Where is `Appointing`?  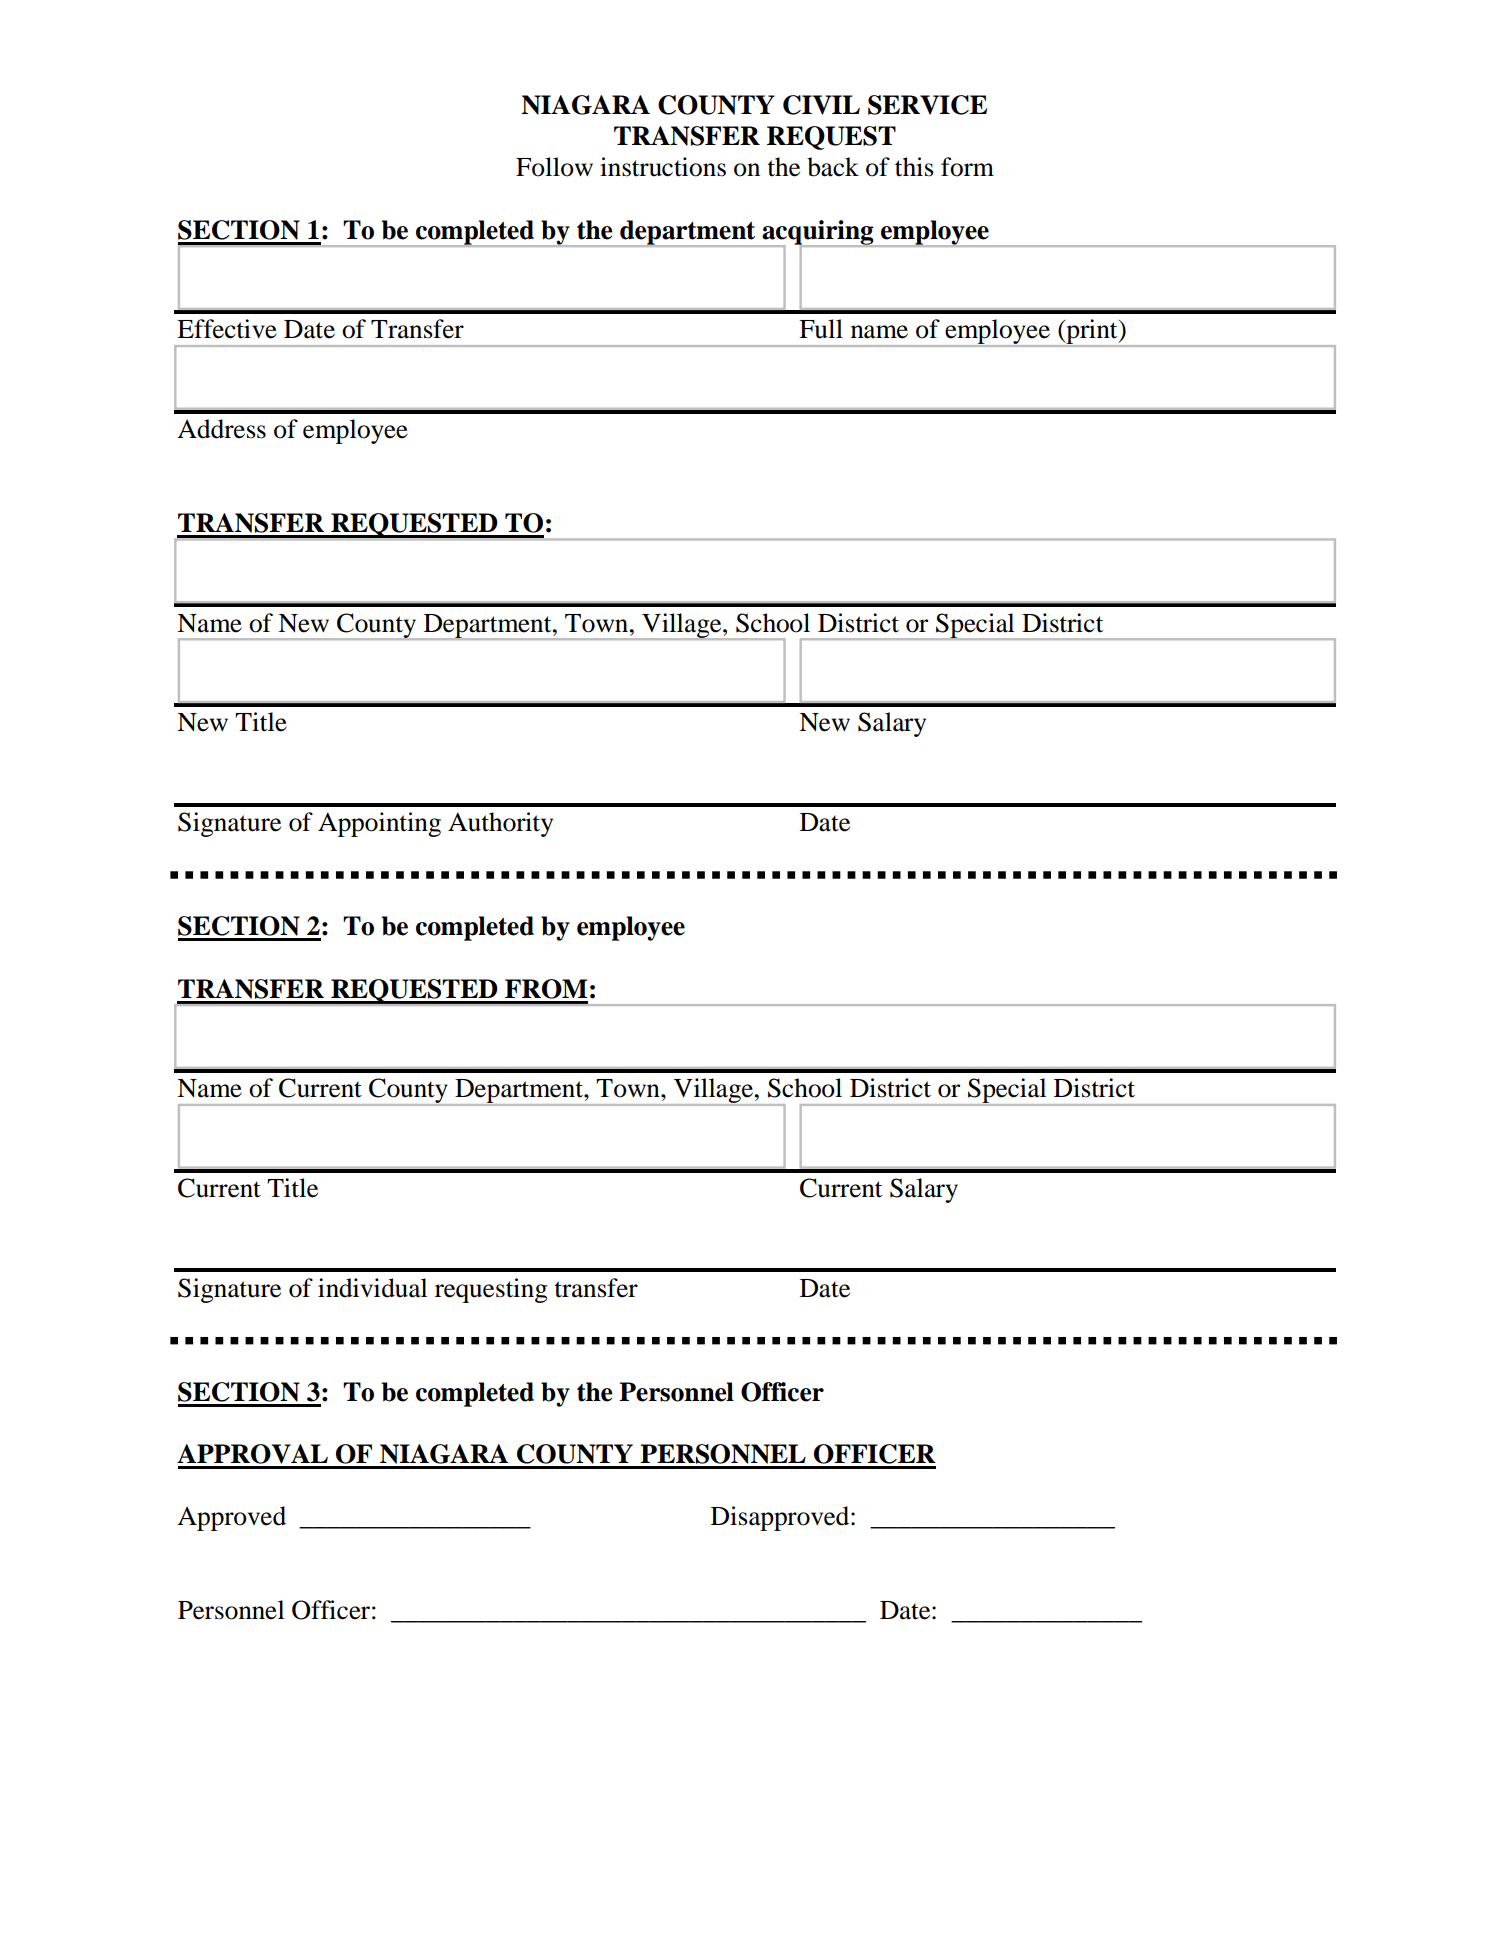
Appointing is located at coordinates (379, 824).
